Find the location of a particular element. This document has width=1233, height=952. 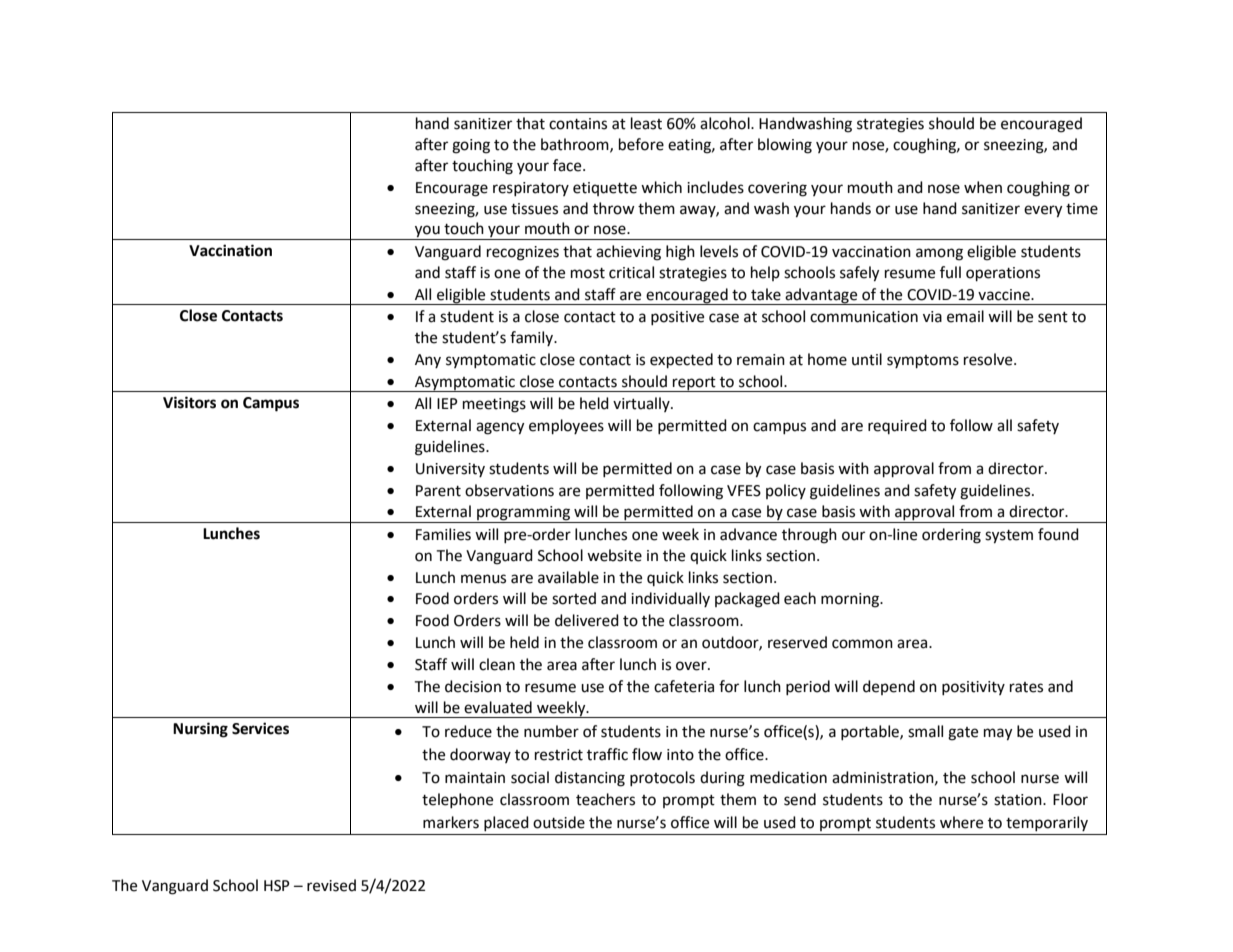

system is located at coordinates (1009, 537).
